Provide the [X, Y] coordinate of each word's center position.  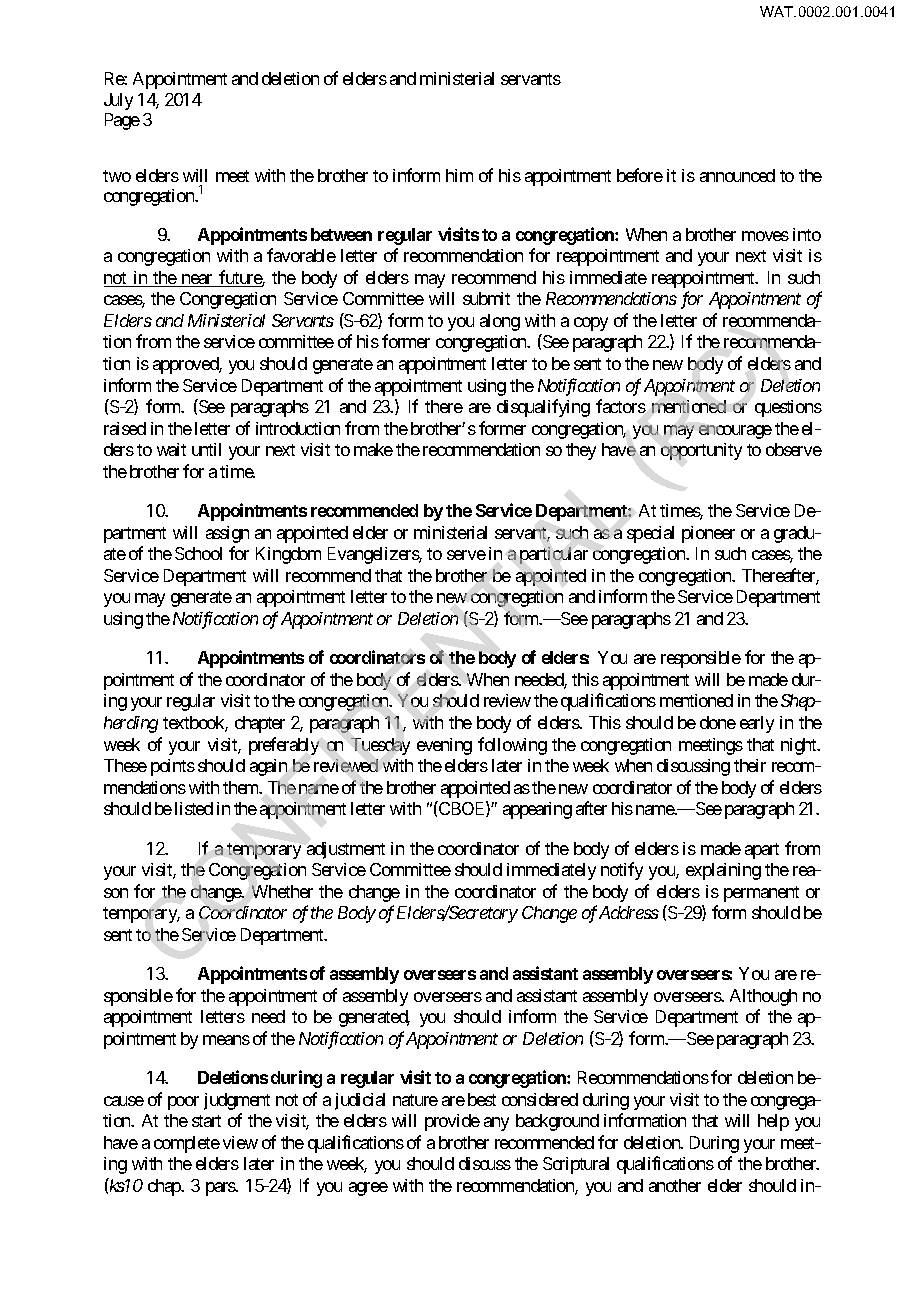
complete [187, 1144]
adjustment [346, 850]
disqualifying [543, 408]
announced [737, 175]
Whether [282, 891]
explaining [723, 871]
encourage [735, 432]
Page [122, 121]
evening [444, 746]
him [459, 175]
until [206, 449]
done [718, 722]
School [198, 553]
